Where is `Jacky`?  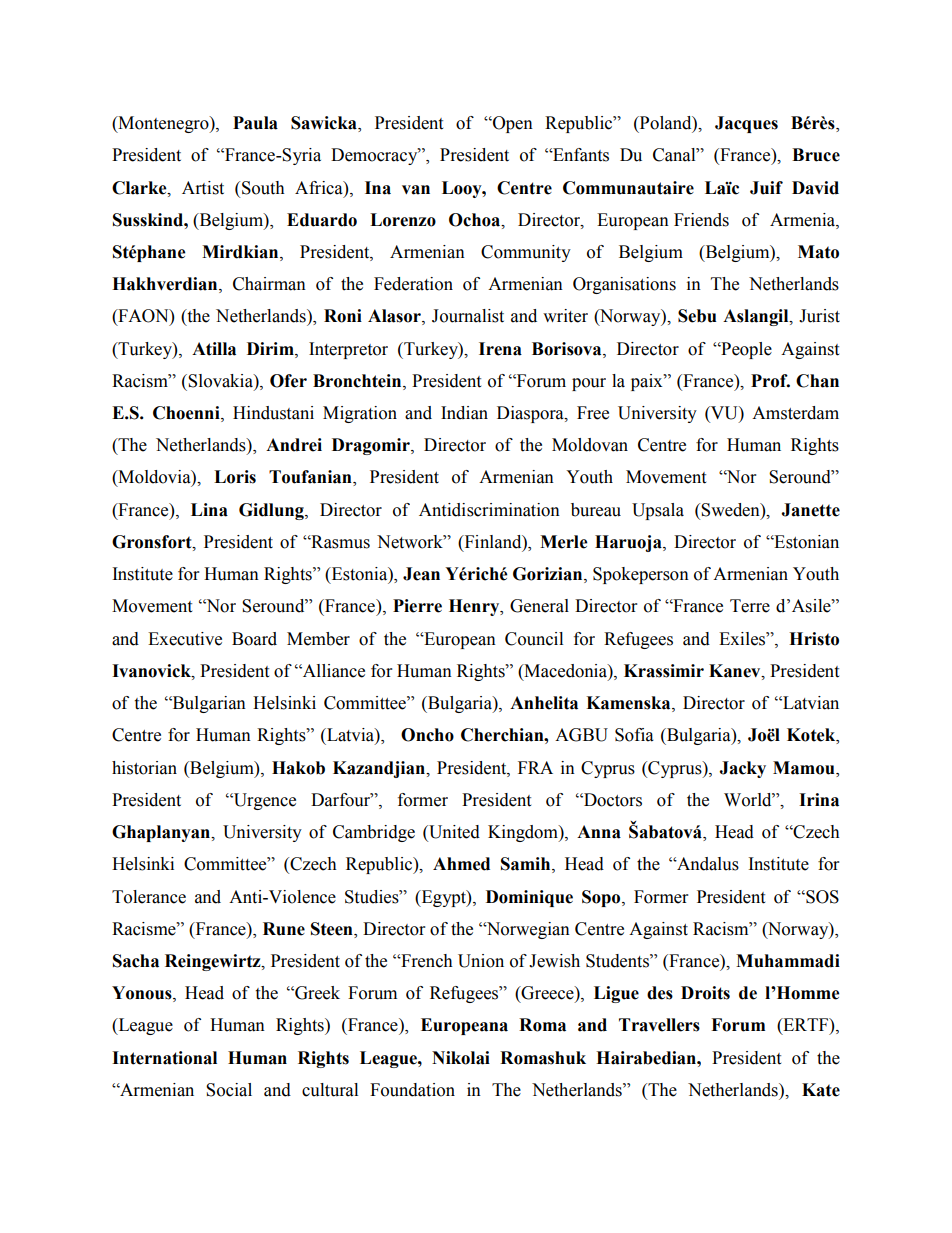
Jacky is located at coordinates (742, 769).
